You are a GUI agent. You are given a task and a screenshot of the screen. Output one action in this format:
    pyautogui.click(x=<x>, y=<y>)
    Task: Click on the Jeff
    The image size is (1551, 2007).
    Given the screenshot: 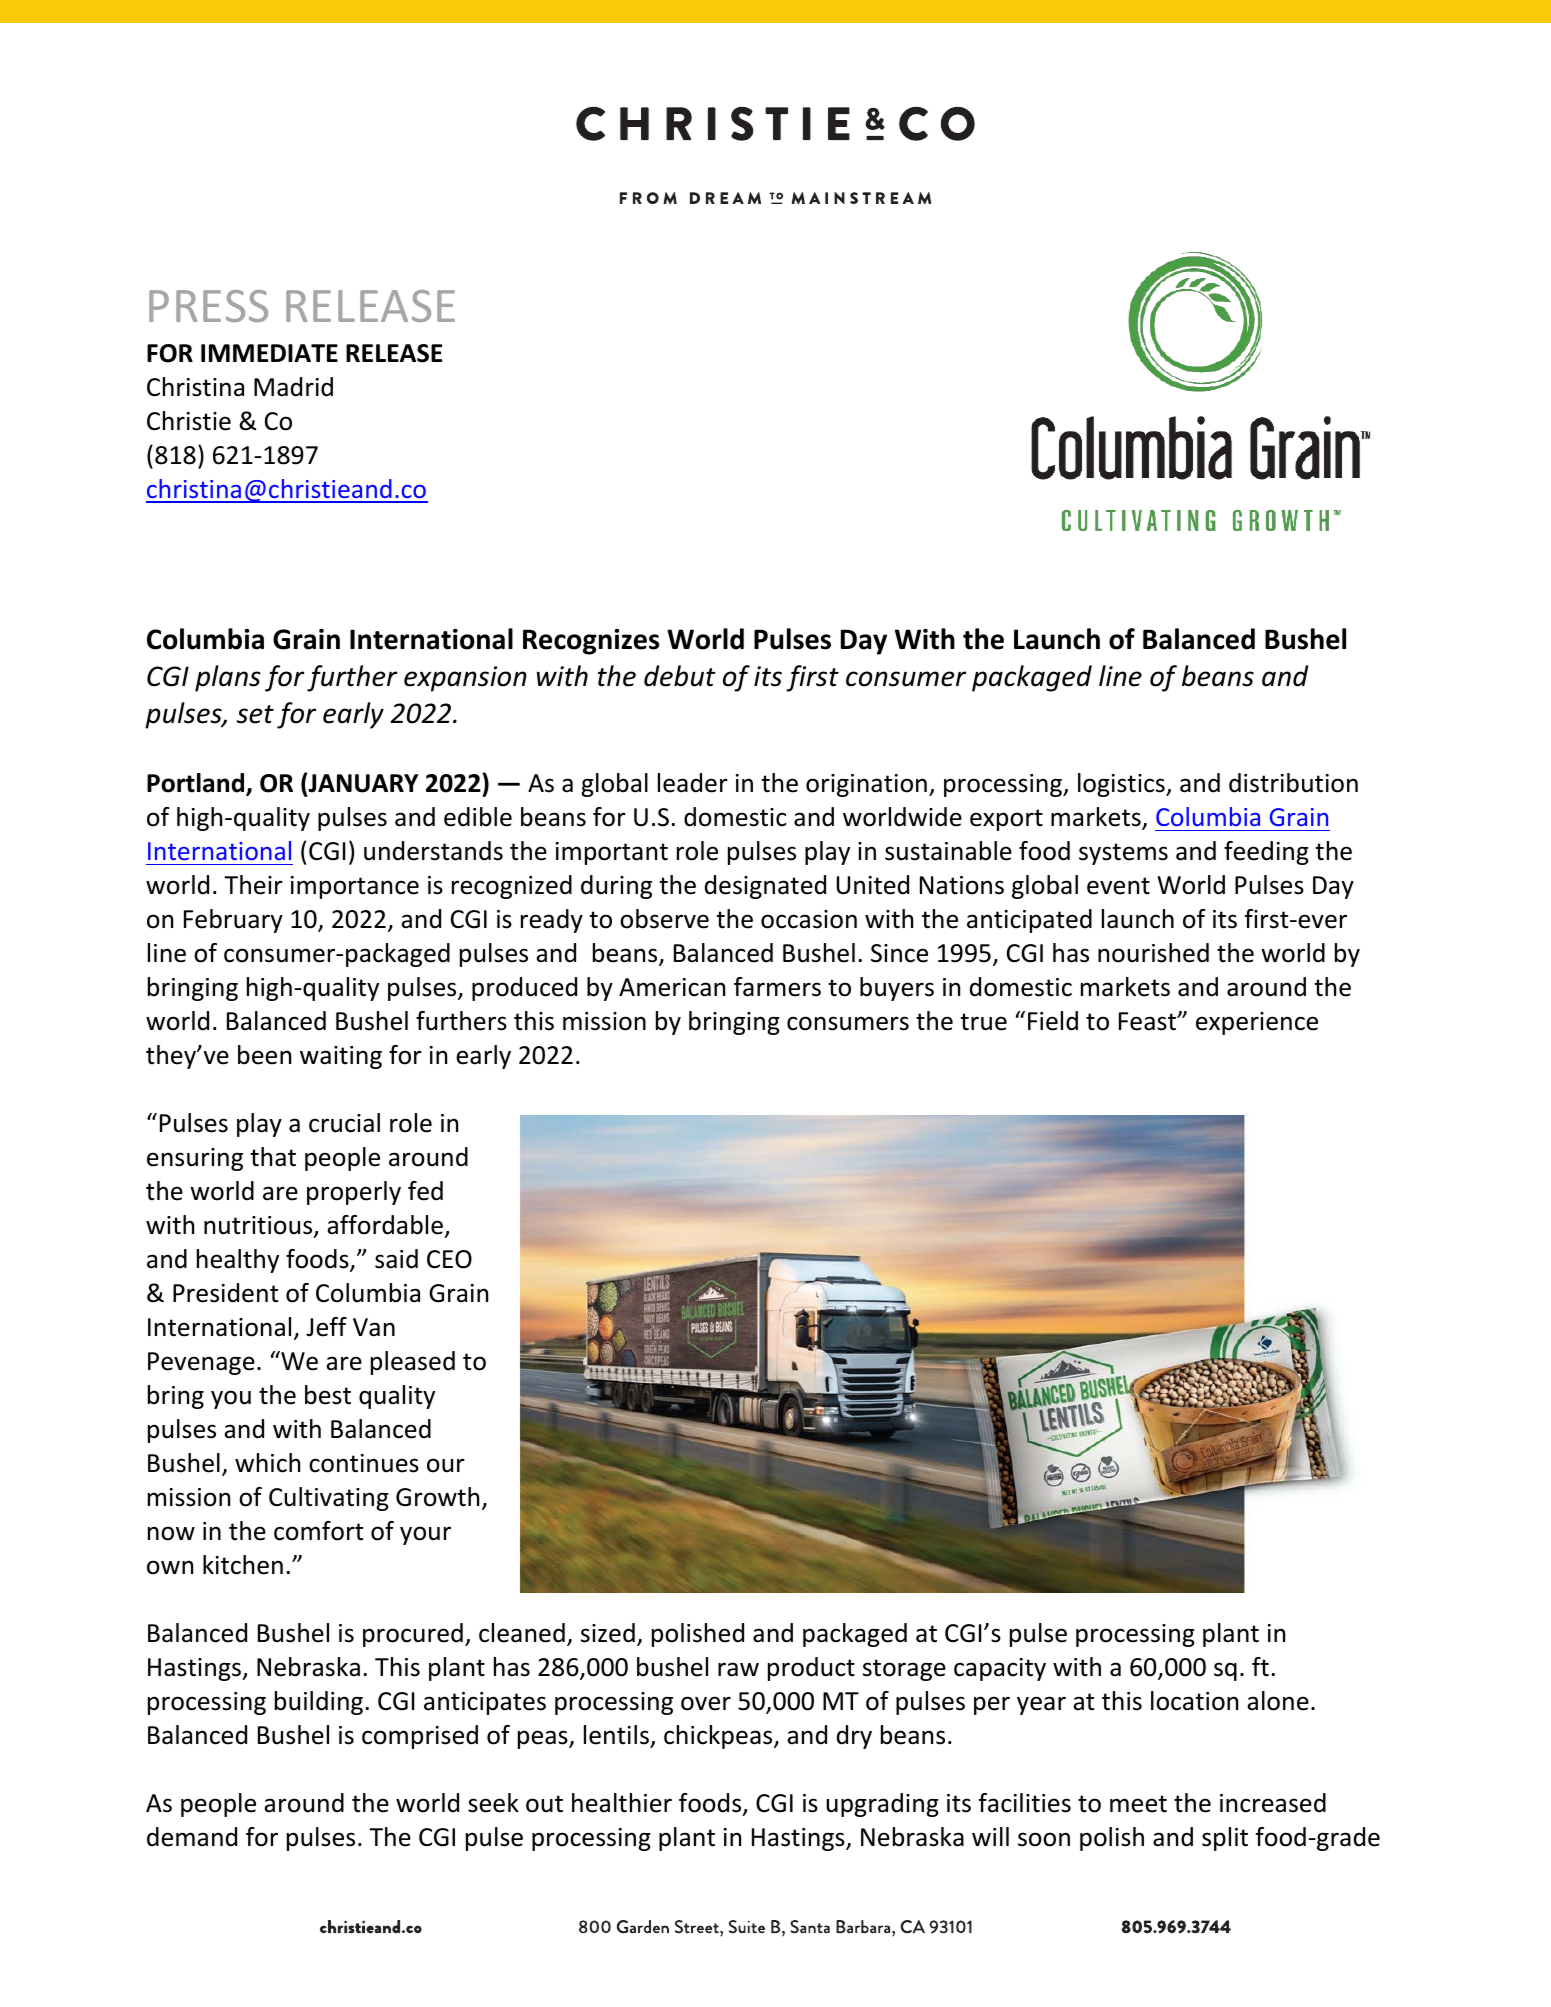 What is the action you would take?
    pyautogui.click(x=326, y=1327)
